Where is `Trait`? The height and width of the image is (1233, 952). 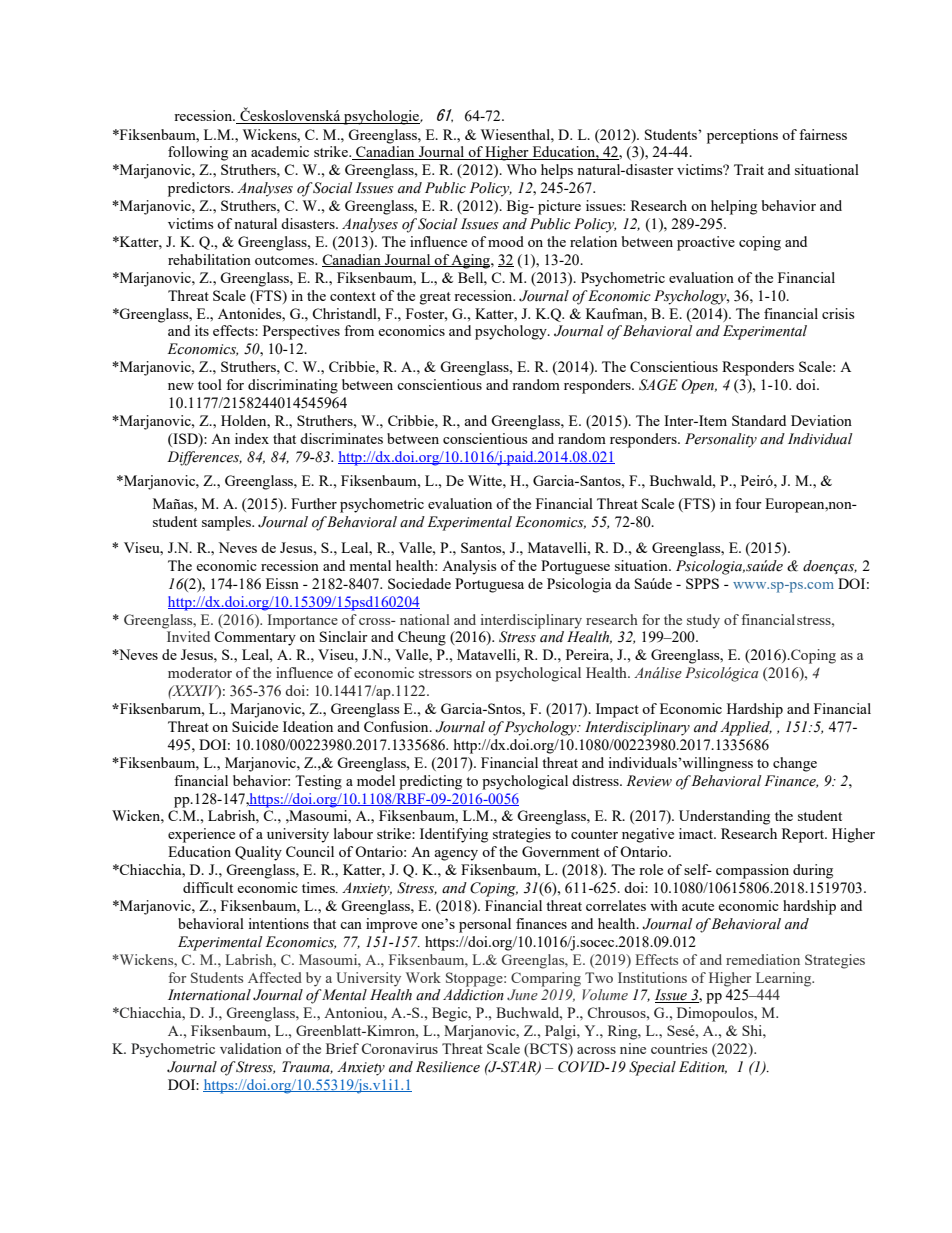 Trait is located at coordinates (749, 169).
